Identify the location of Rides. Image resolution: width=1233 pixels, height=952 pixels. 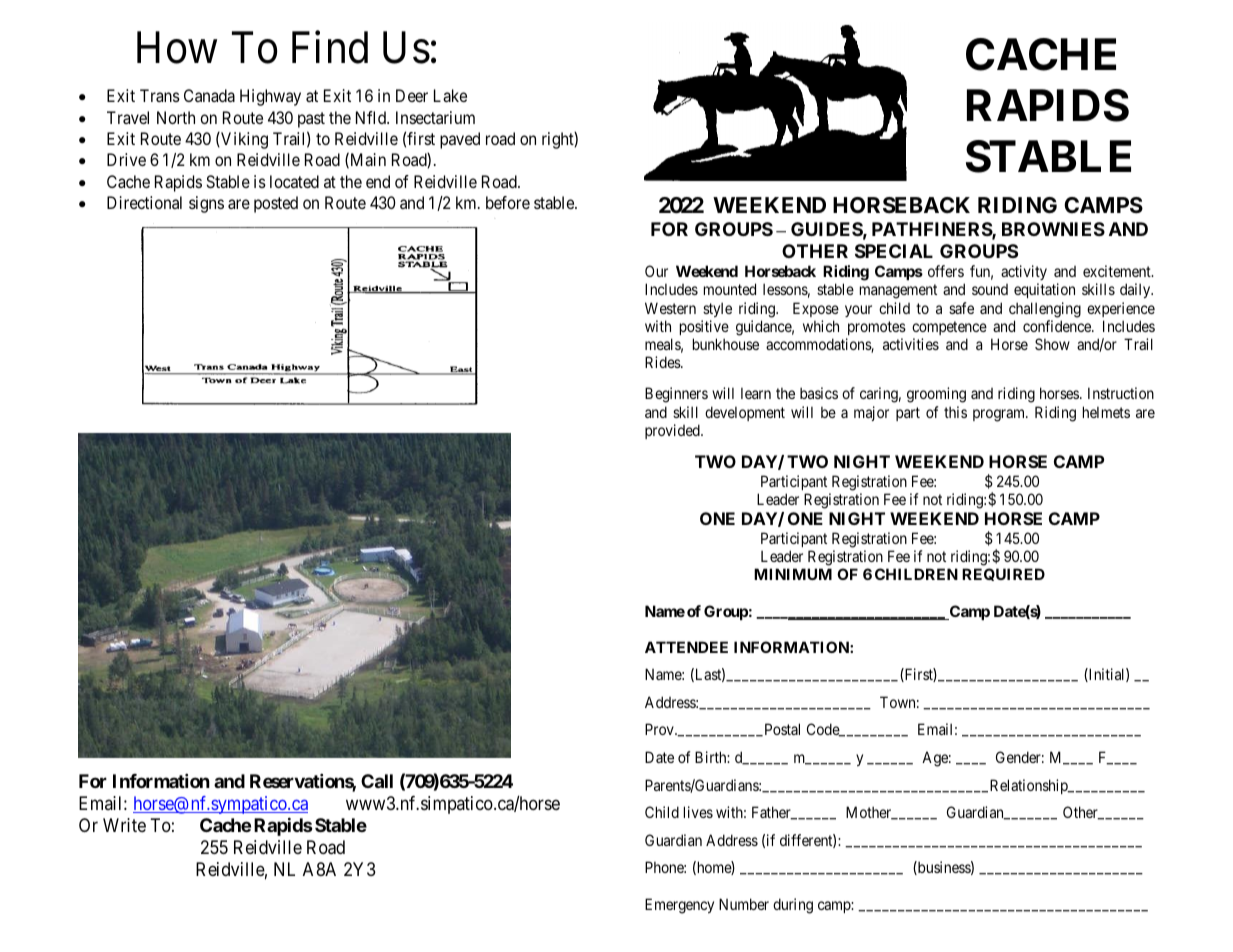
(663, 362).
